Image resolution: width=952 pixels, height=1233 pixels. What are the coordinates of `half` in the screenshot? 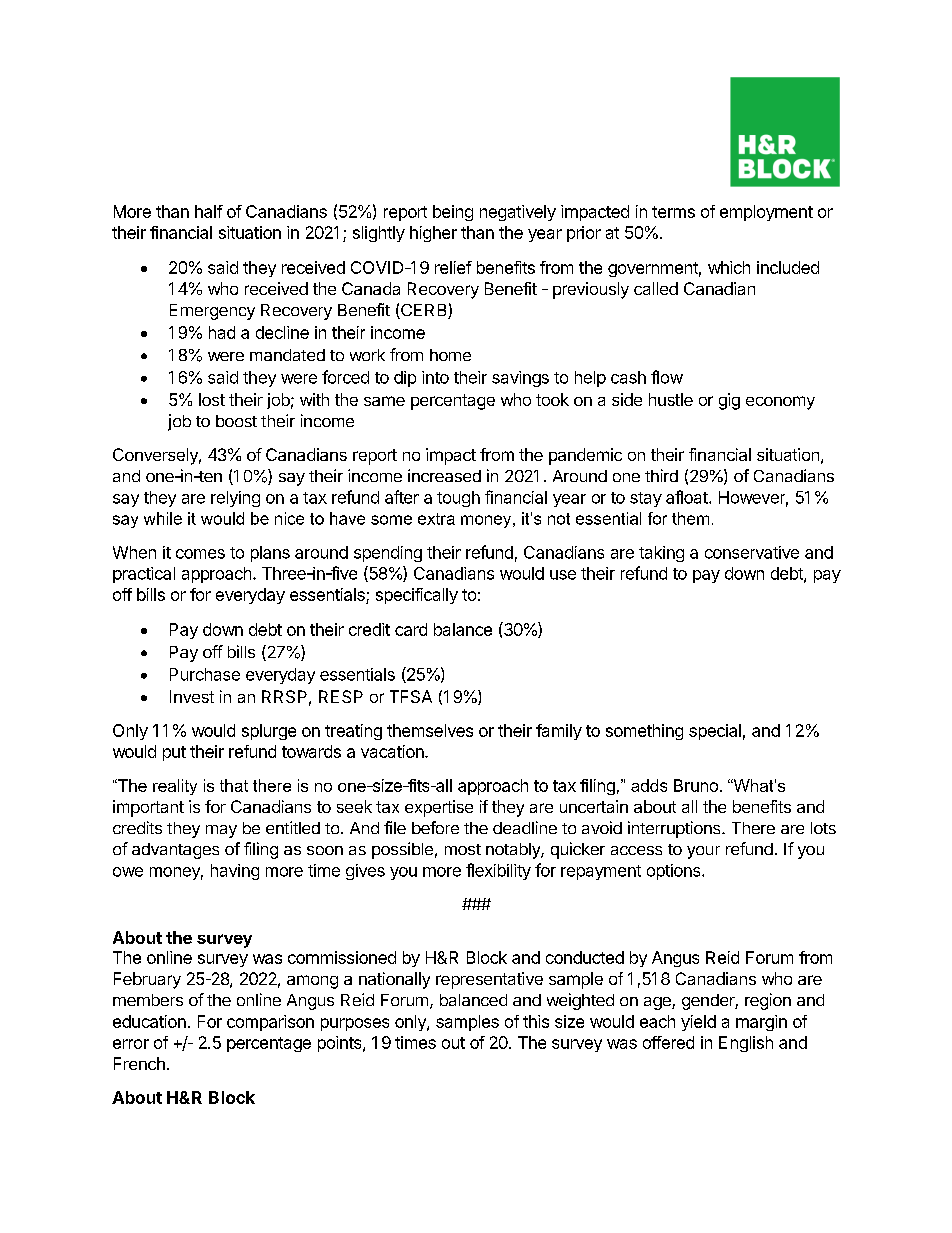 It's located at (209, 211).
